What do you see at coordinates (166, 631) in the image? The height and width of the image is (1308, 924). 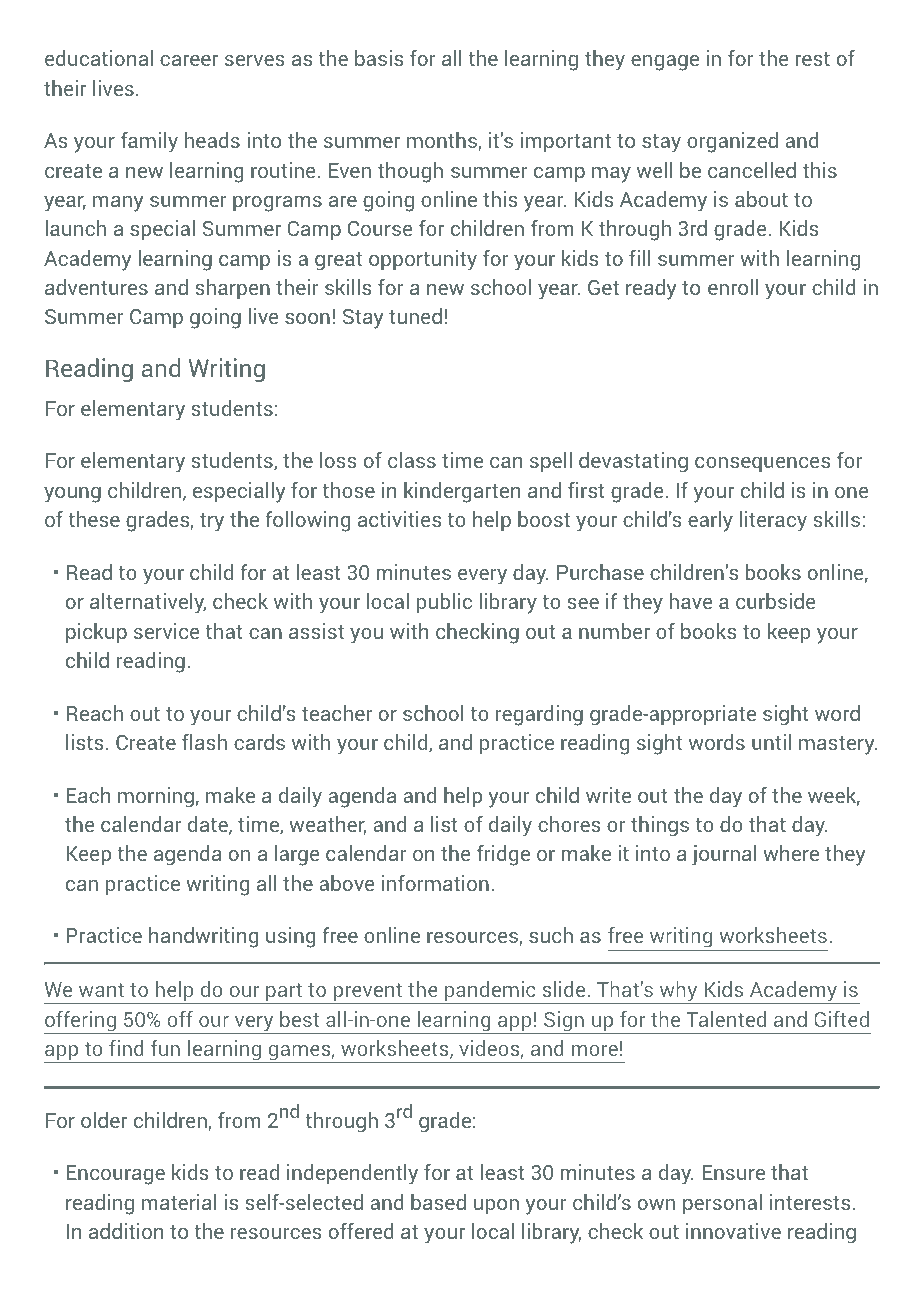 I see `service` at bounding box center [166, 631].
